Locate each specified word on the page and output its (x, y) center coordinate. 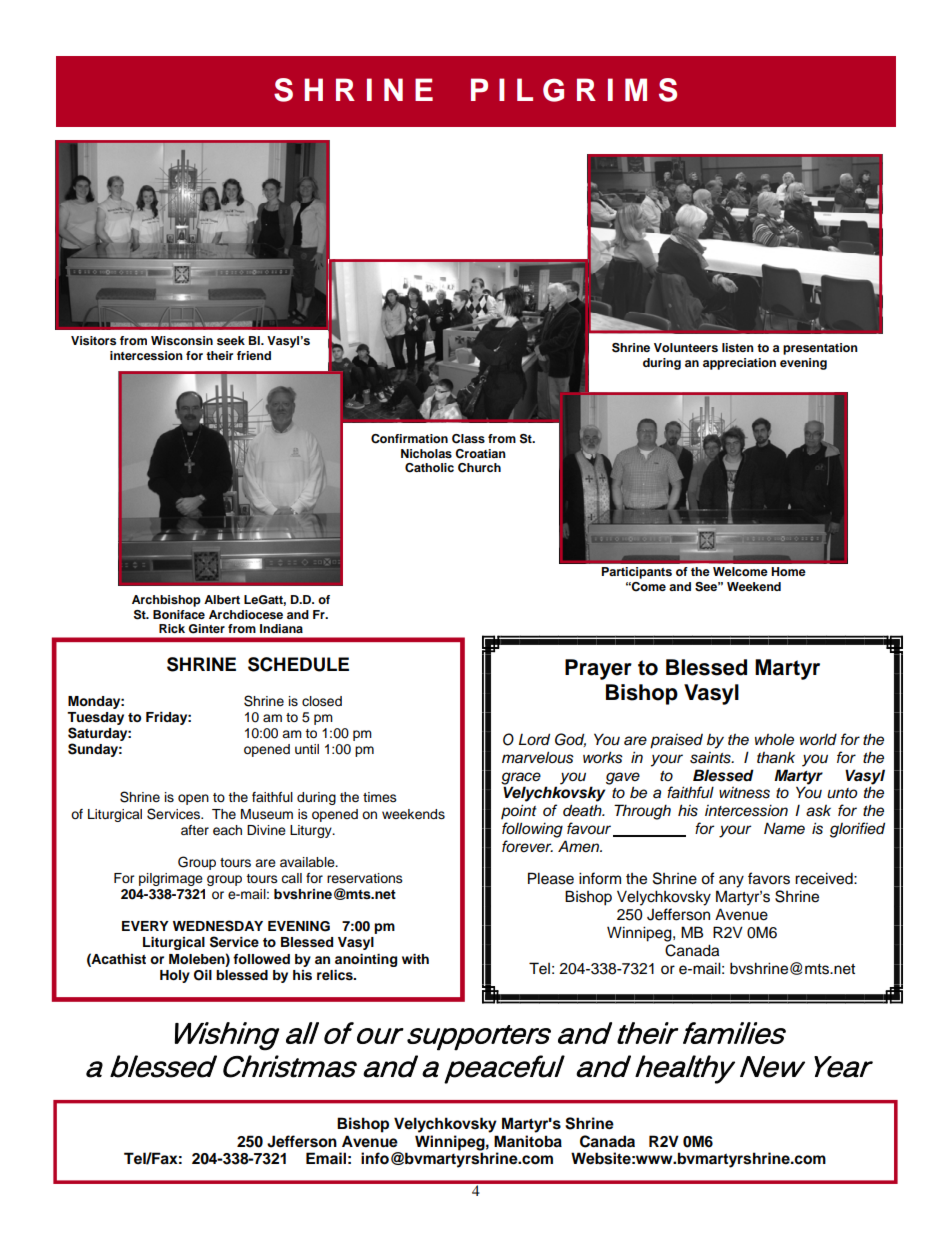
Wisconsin (182, 340)
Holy (175, 976)
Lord (534, 739)
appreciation (739, 364)
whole (774, 739)
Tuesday (95, 718)
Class (468, 439)
